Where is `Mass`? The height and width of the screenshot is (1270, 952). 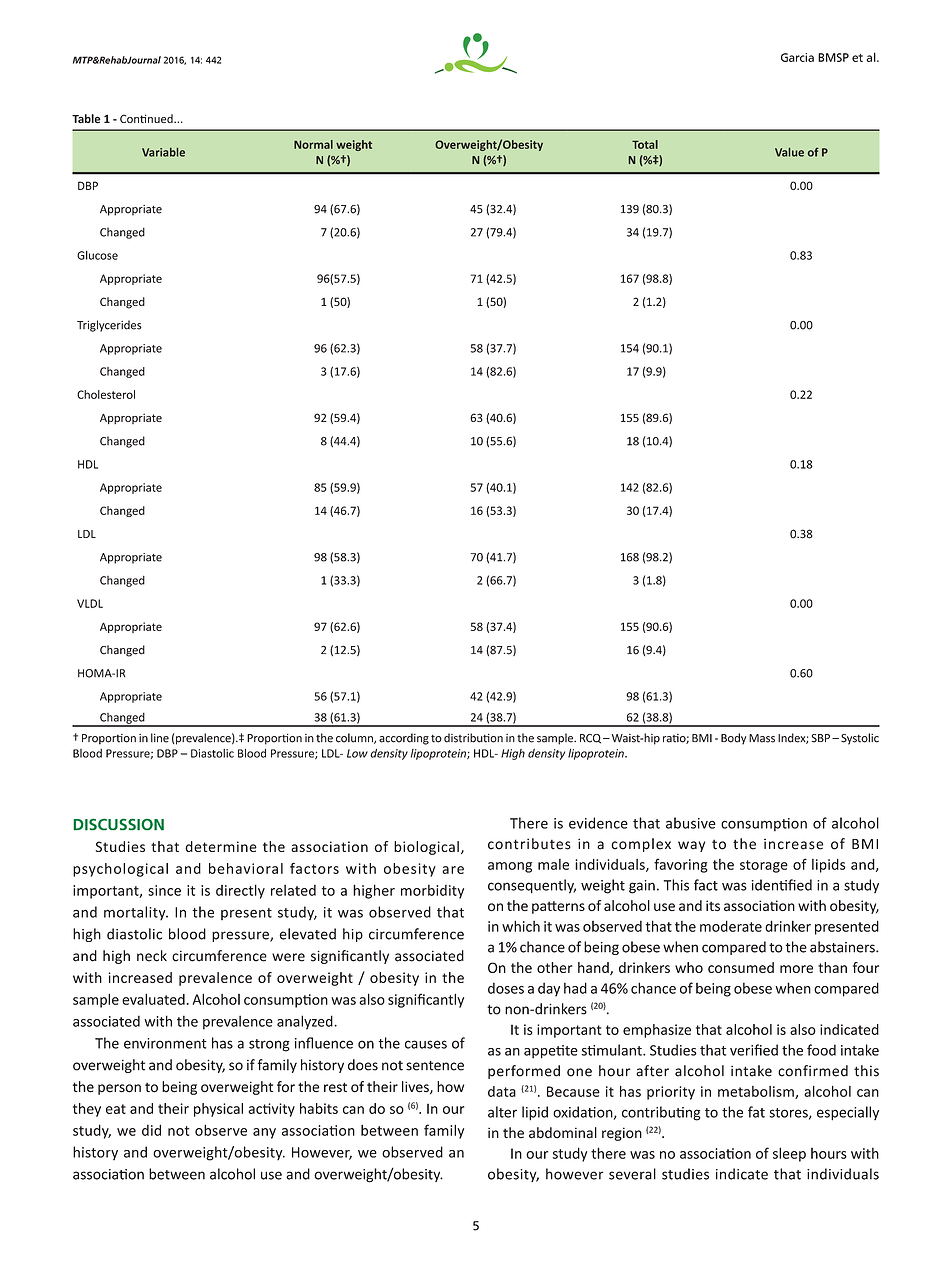 Mass is located at coordinates (762, 738).
